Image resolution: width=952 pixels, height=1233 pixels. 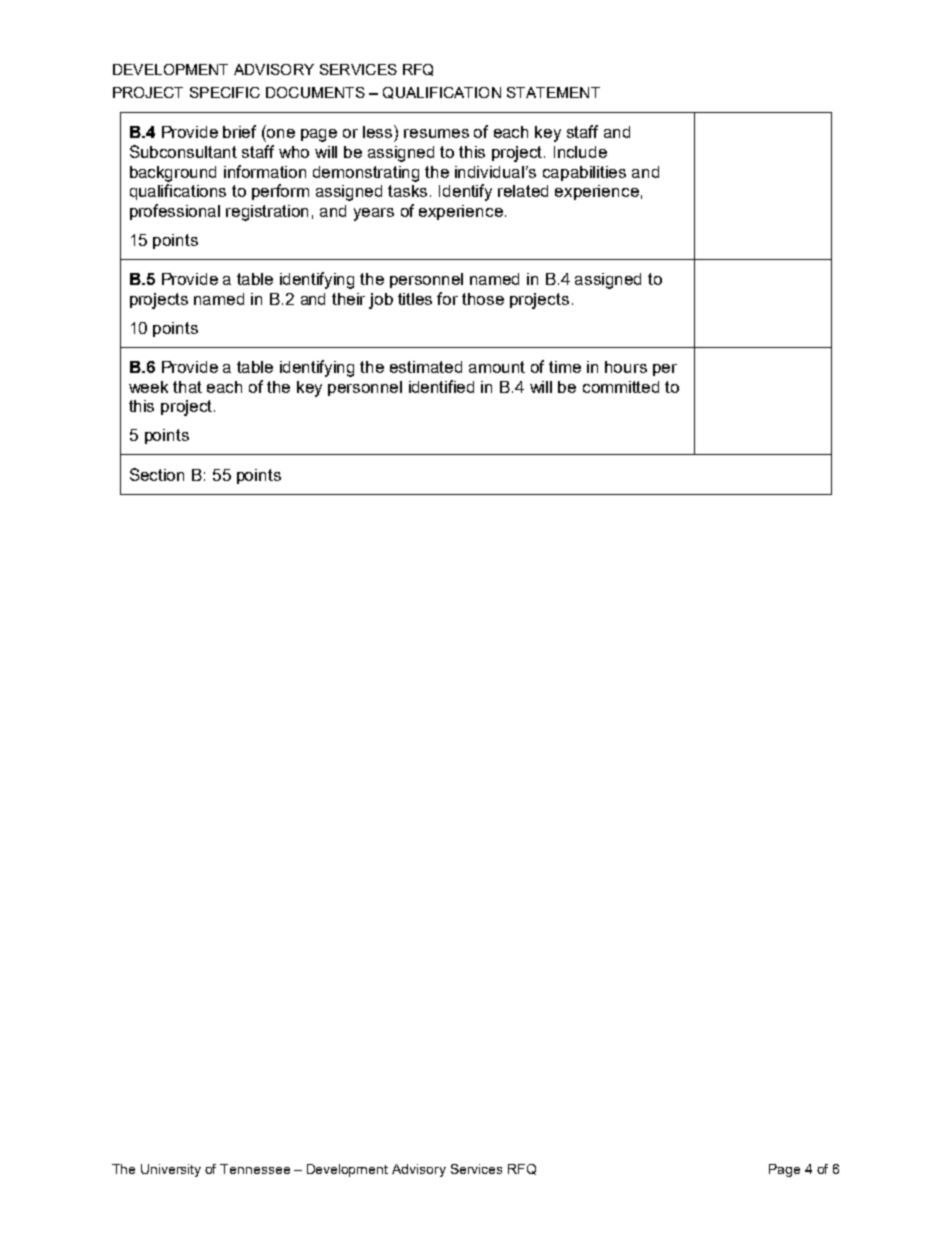 I want to click on Section, so click(x=157, y=474).
